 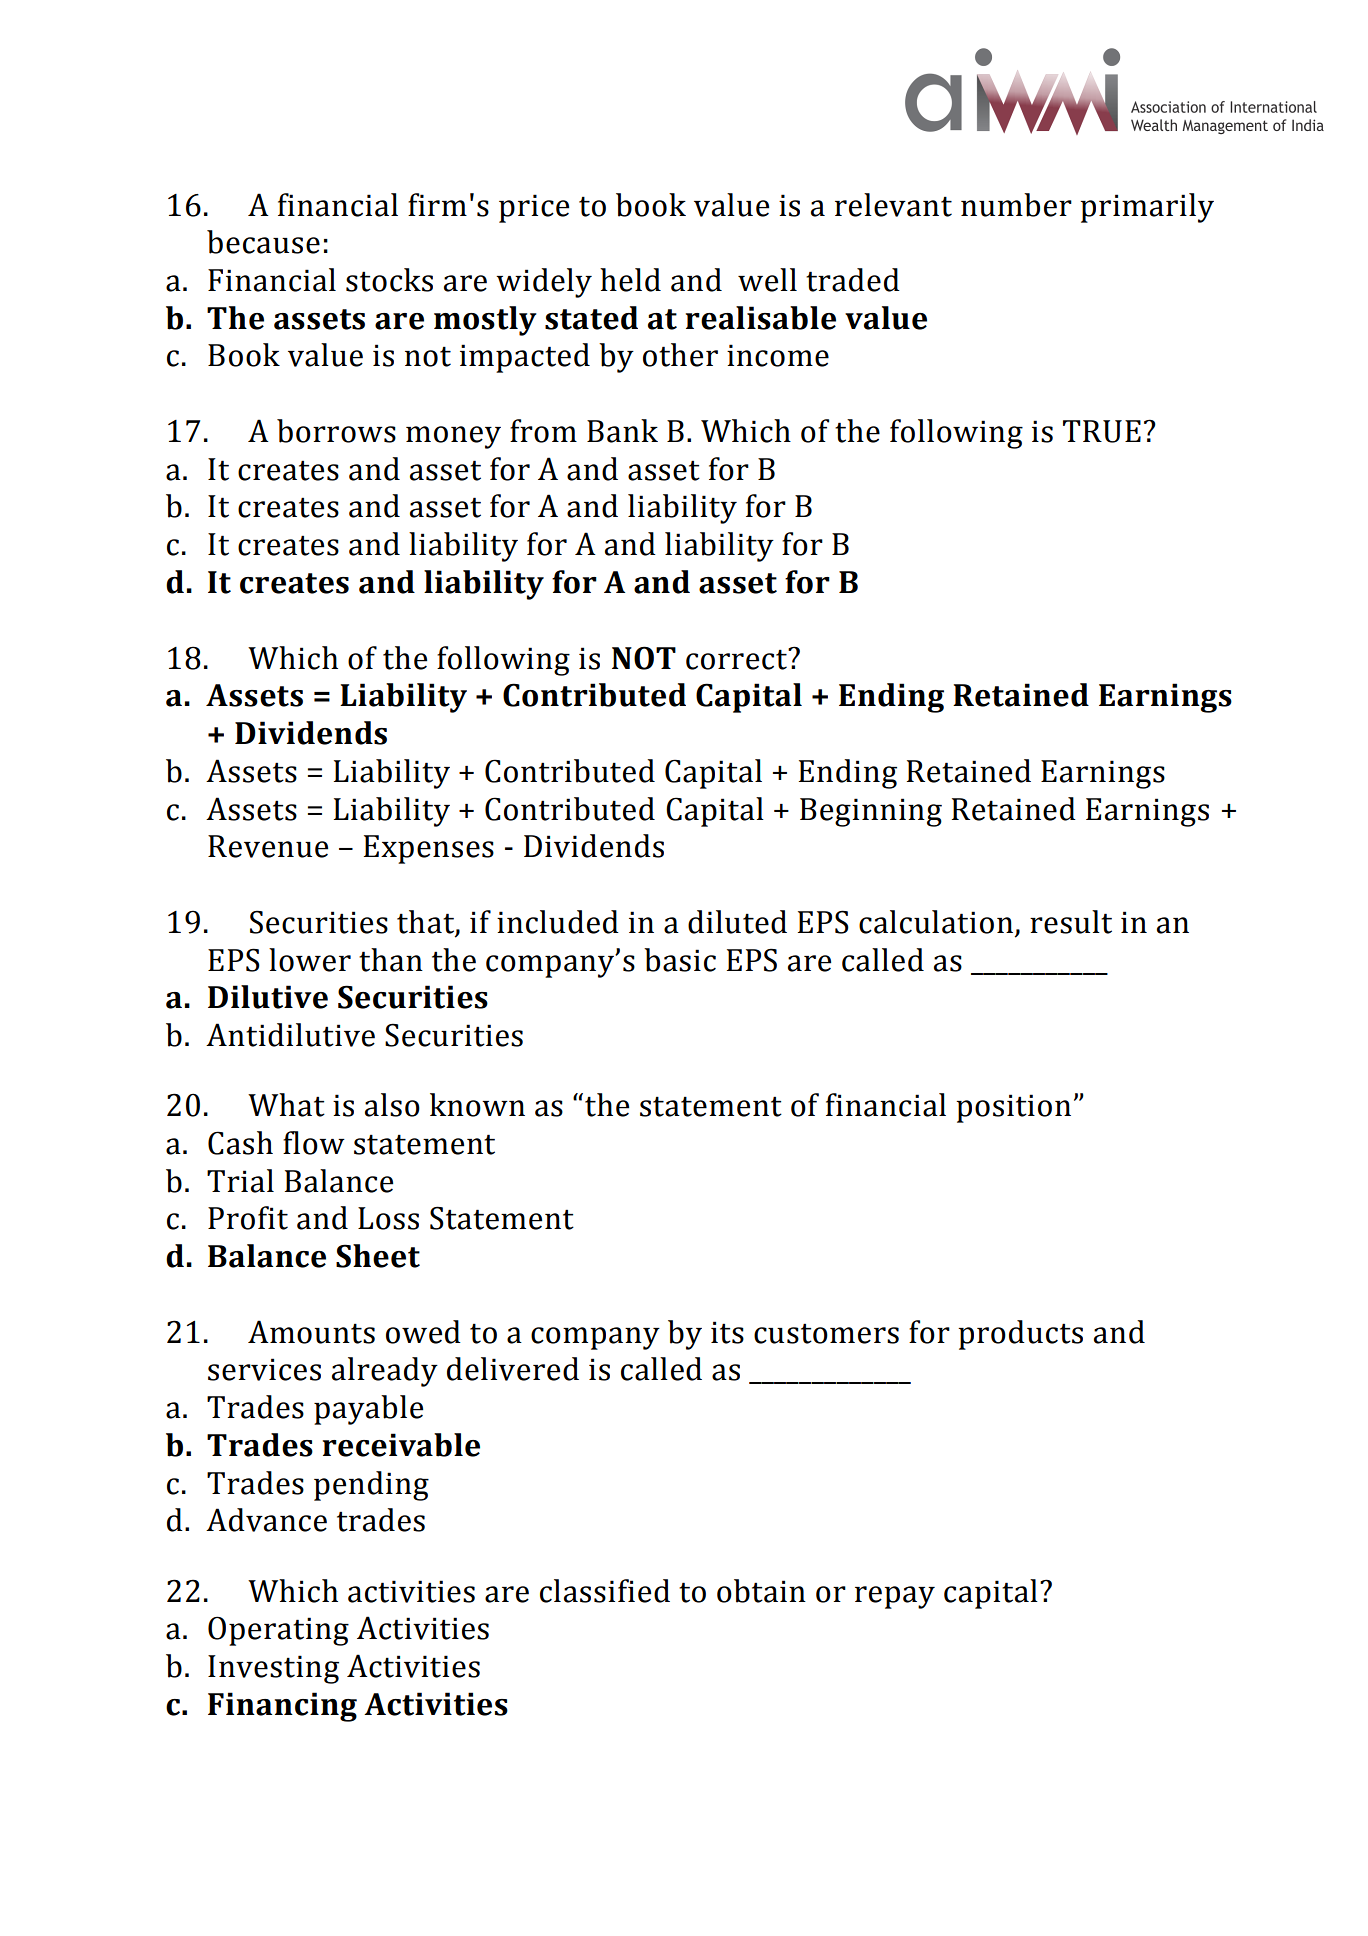 What do you see at coordinates (1016, 205) in the image?
I see `number` at bounding box center [1016, 205].
